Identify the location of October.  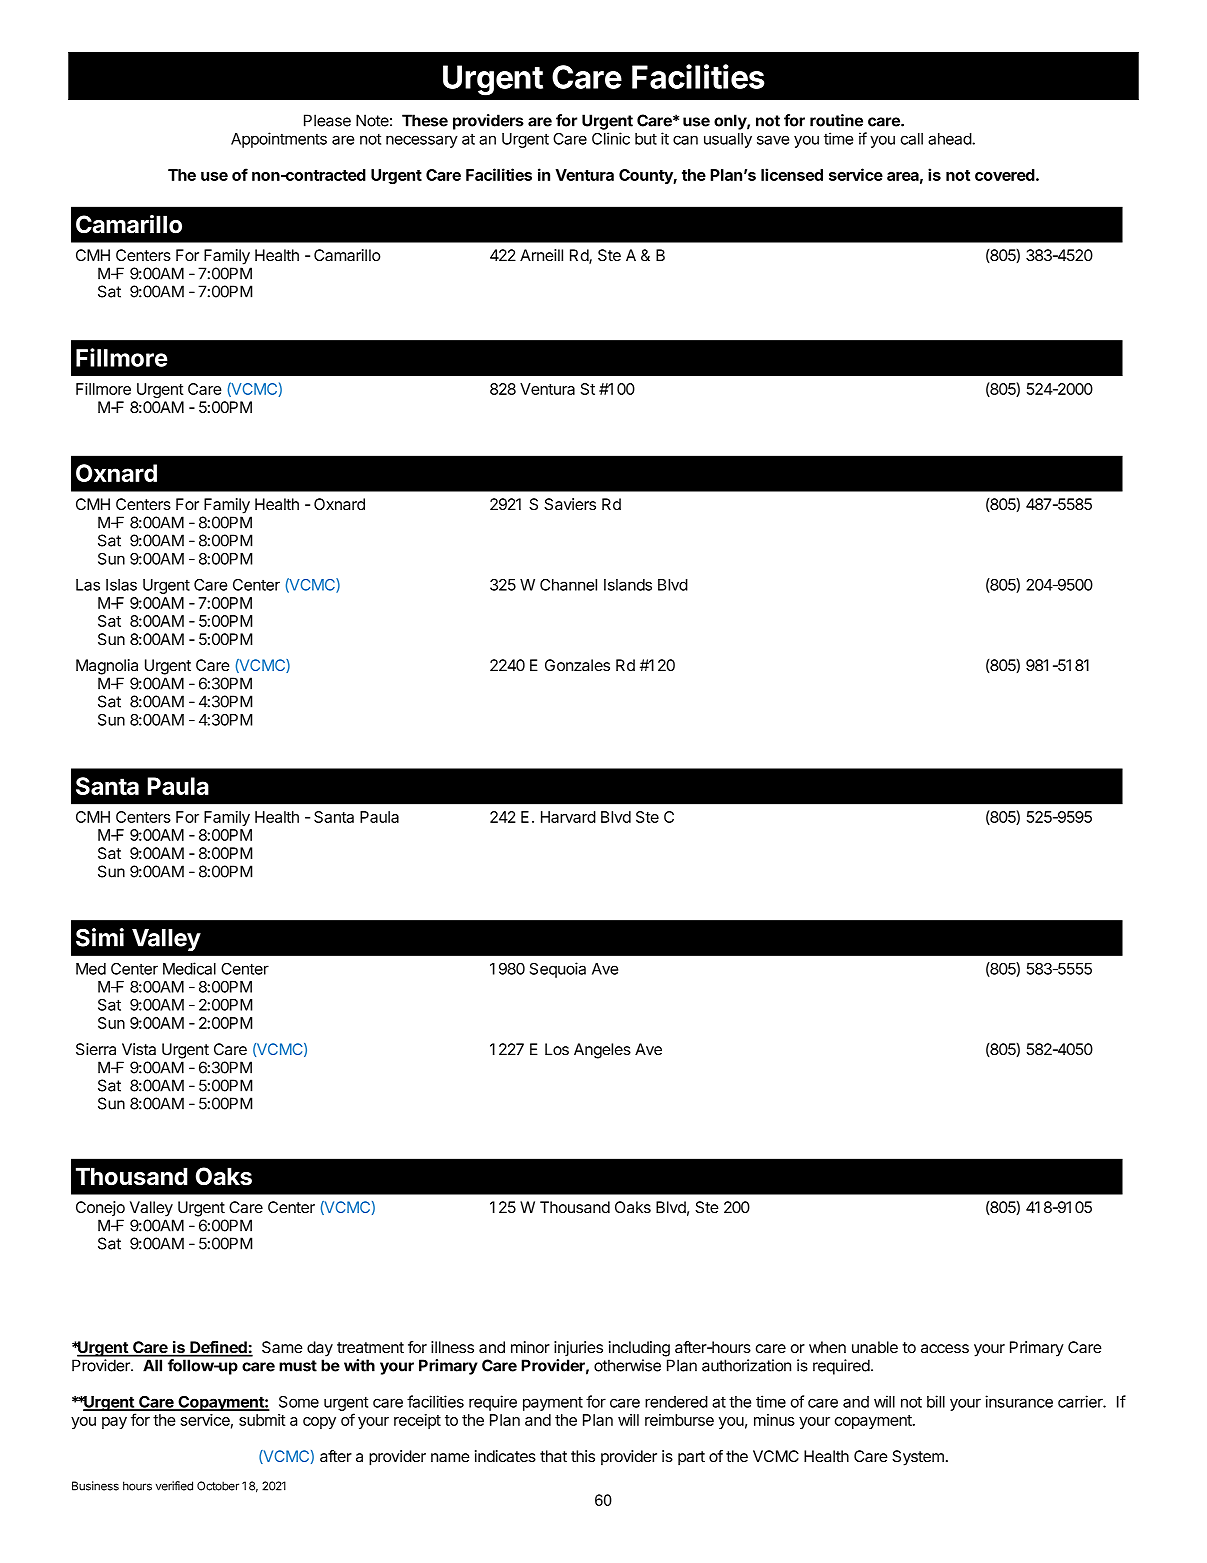
(218, 1486).
